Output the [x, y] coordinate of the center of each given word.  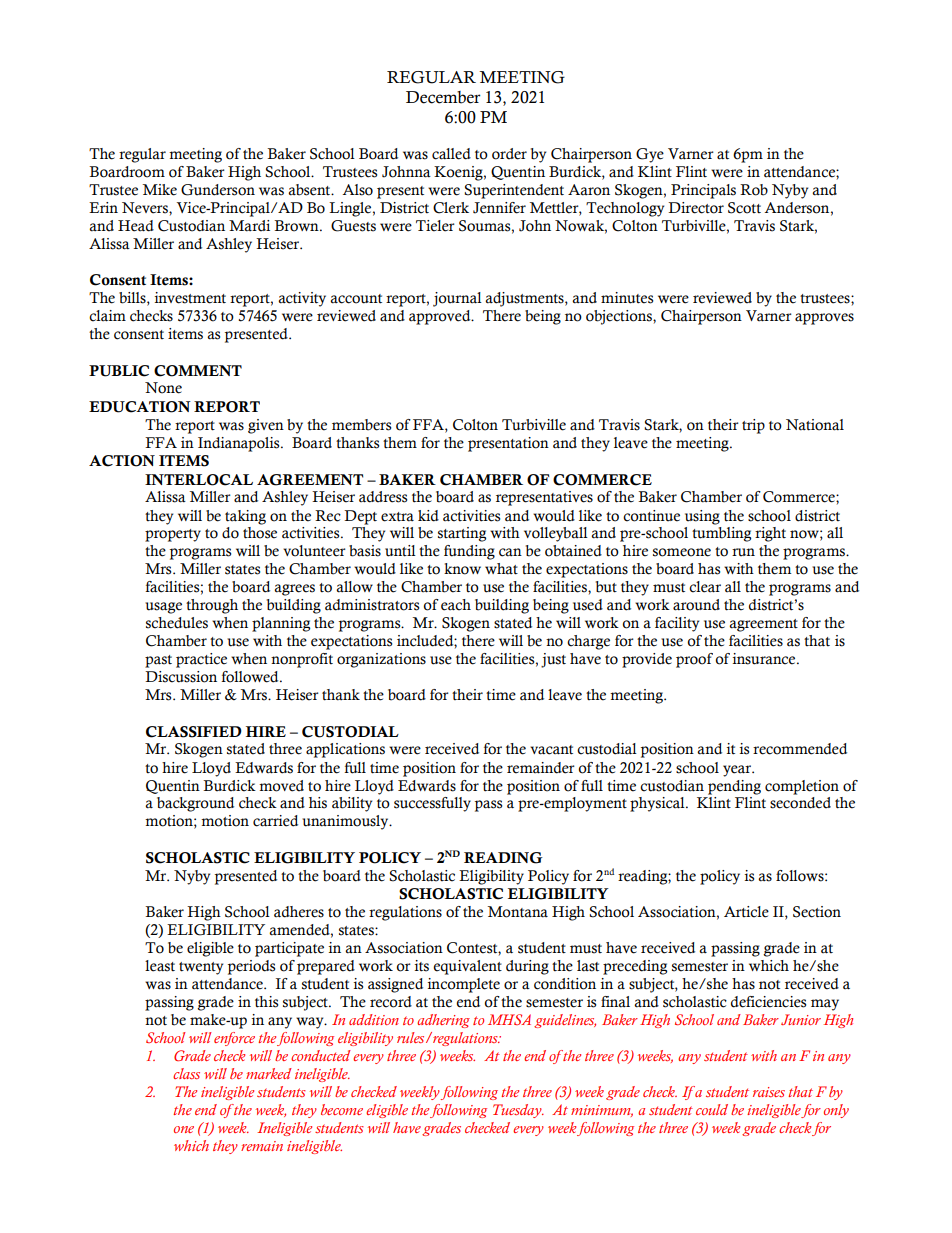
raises [769, 1092]
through [212, 606]
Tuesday [518, 1111]
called [451, 154]
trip [753, 426]
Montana [518, 912]
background [195, 804]
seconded [800, 803]
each [456, 605]
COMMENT [198, 371]
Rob [754, 190]
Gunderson [218, 190]
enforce [234, 1039]
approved [441, 317]
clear [705, 587]
